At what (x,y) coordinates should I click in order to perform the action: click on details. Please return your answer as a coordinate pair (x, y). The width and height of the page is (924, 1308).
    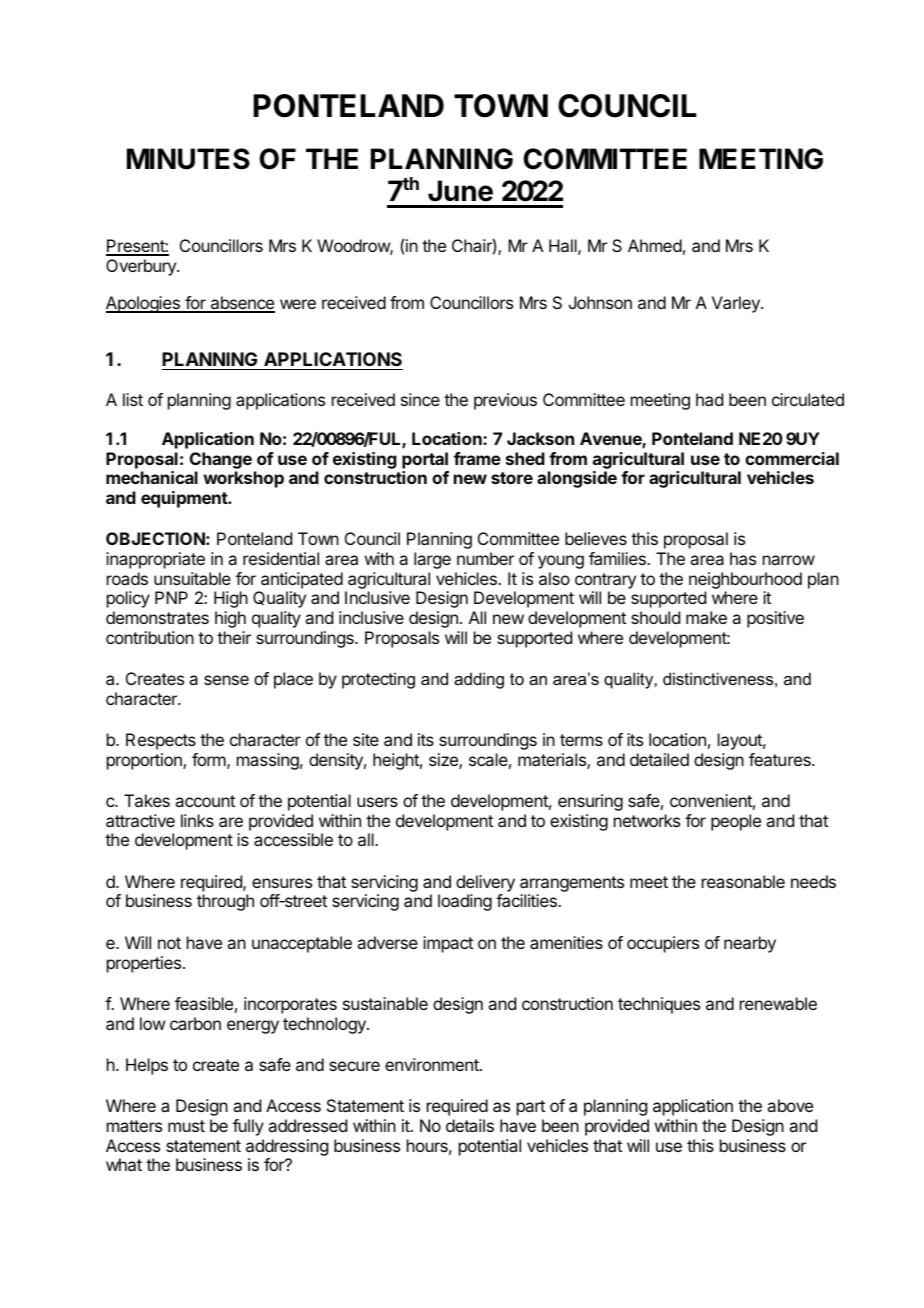
    Looking at the image, I should click on (470, 1125).
